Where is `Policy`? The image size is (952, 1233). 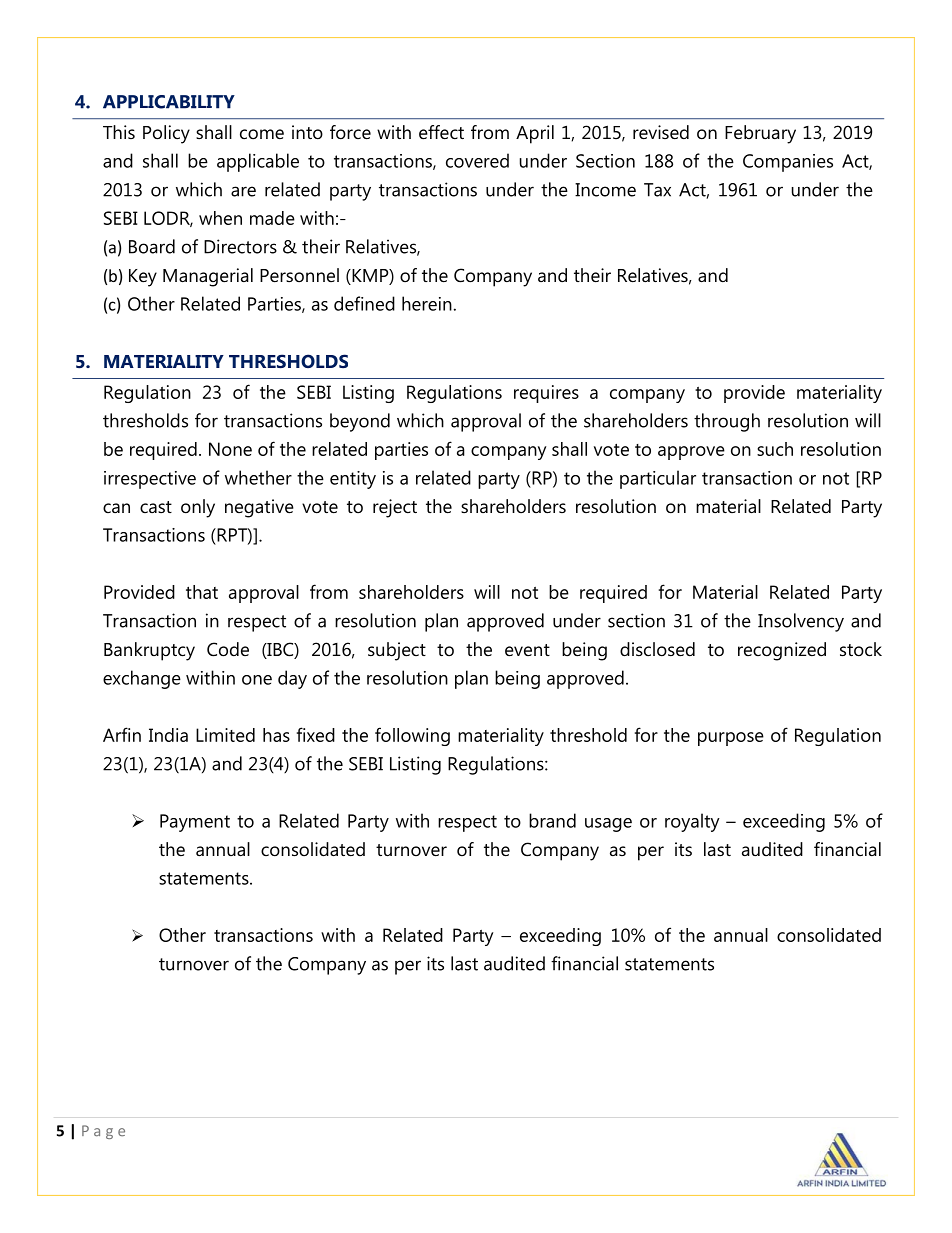
Policy is located at coordinates (166, 134).
